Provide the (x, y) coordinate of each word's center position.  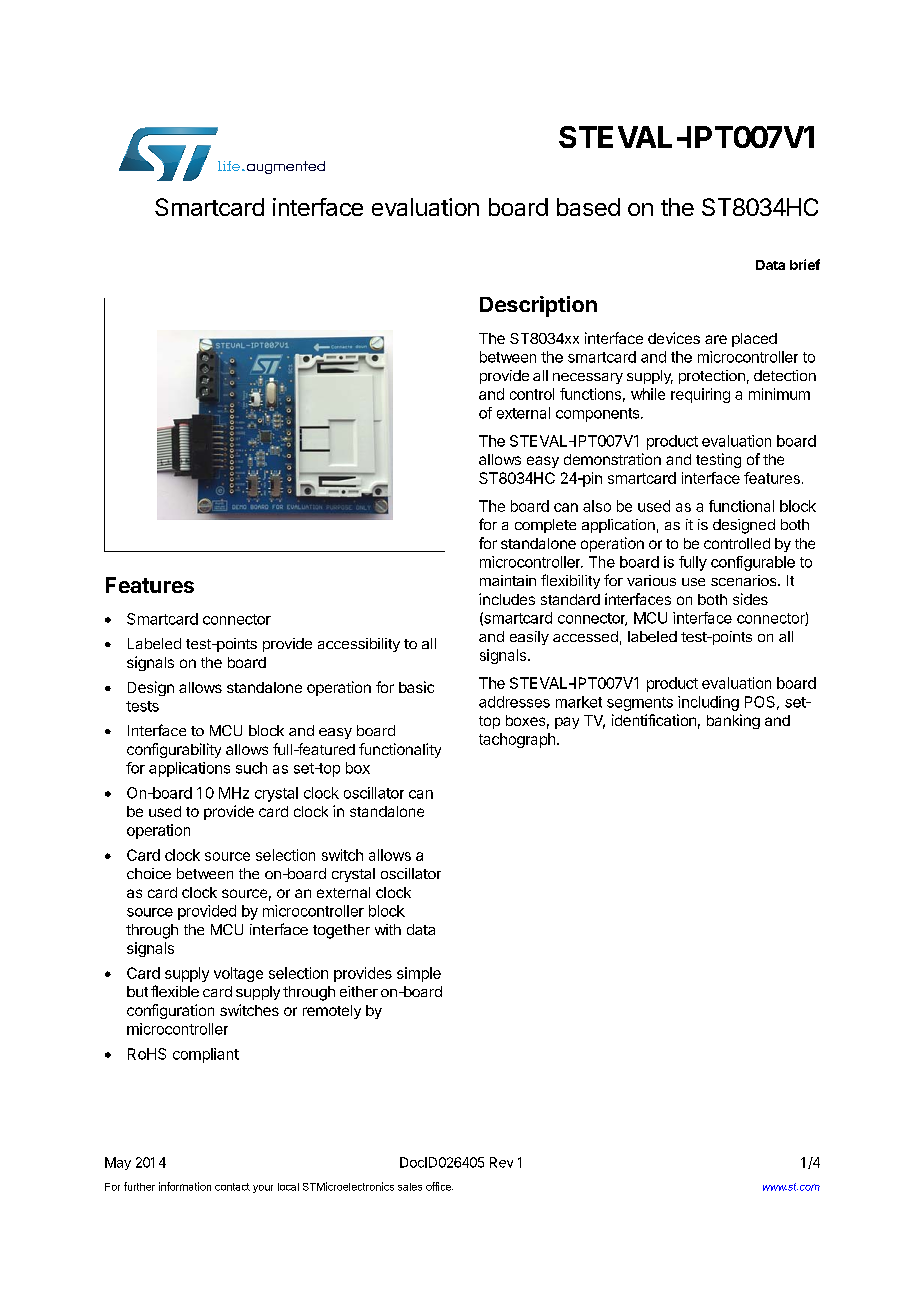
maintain (508, 580)
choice (149, 873)
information (185, 1186)
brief (805, 264)
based (588, 207)
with (388, 929)
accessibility (359, 645)
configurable (753, 563)
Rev (501, 1162)
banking (733, 721)
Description (538, 306)
